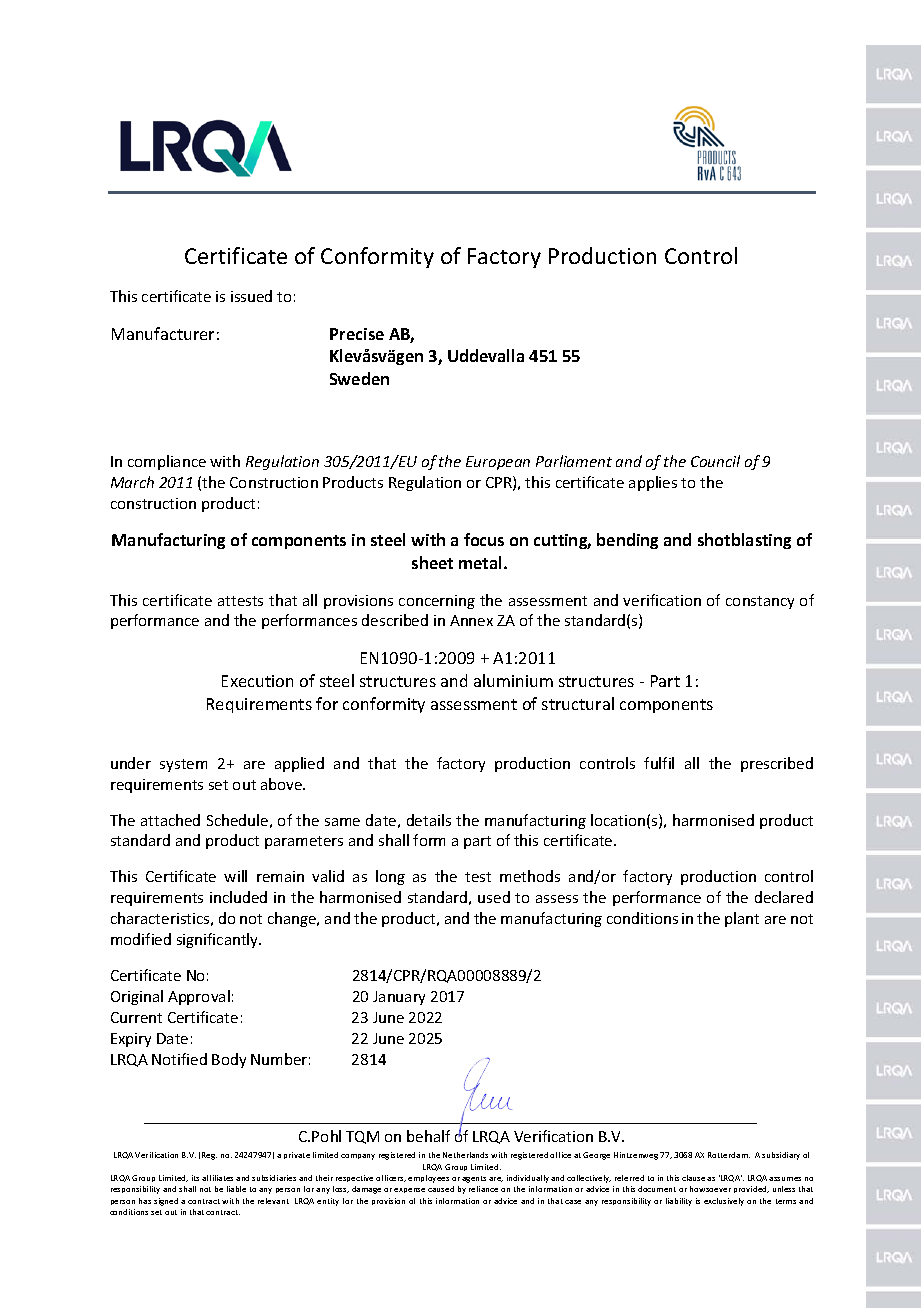 The width and height of the image is (924, 1308). I want to click on issued, so click(251, 296).
